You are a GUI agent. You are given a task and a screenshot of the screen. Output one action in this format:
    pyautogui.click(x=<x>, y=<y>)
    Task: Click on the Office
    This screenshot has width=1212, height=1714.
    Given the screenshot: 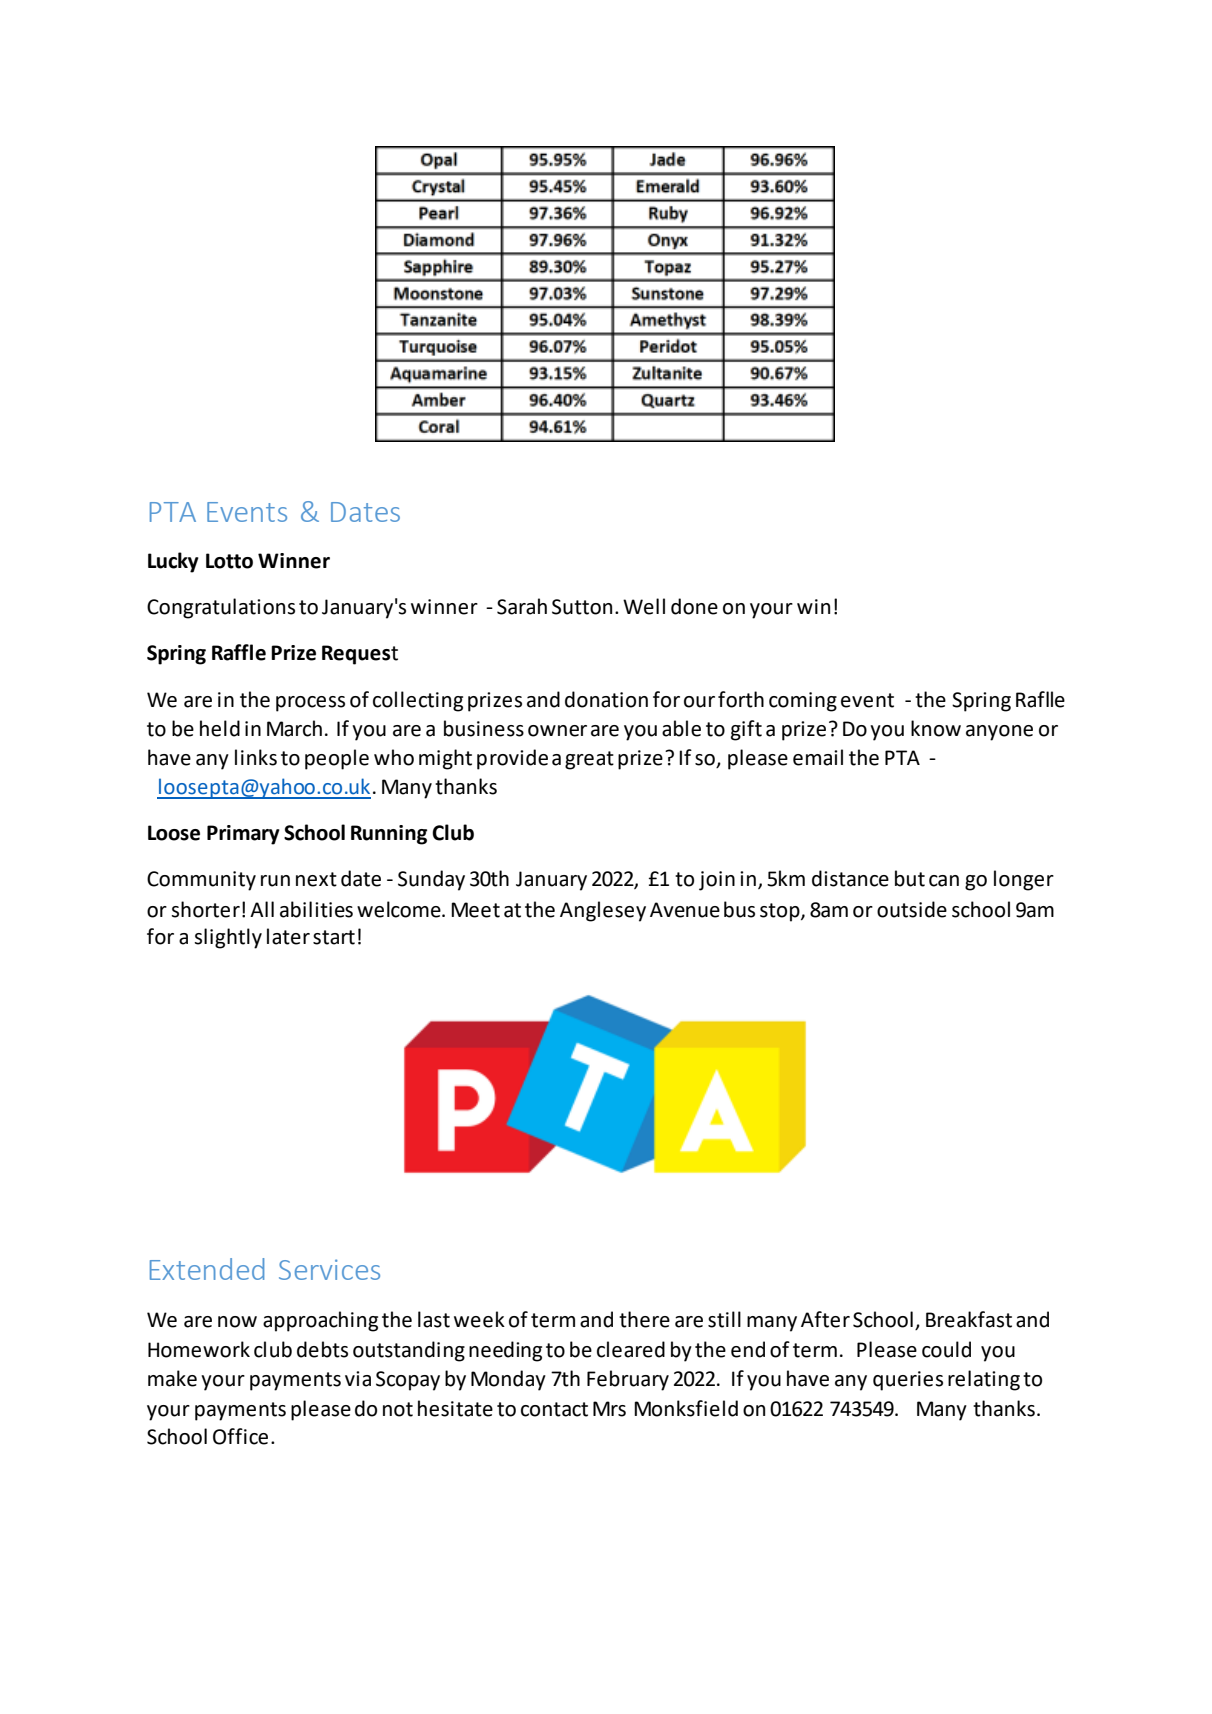 What is the action you would take?
    pyautogui.click(x=240, y=1436)
